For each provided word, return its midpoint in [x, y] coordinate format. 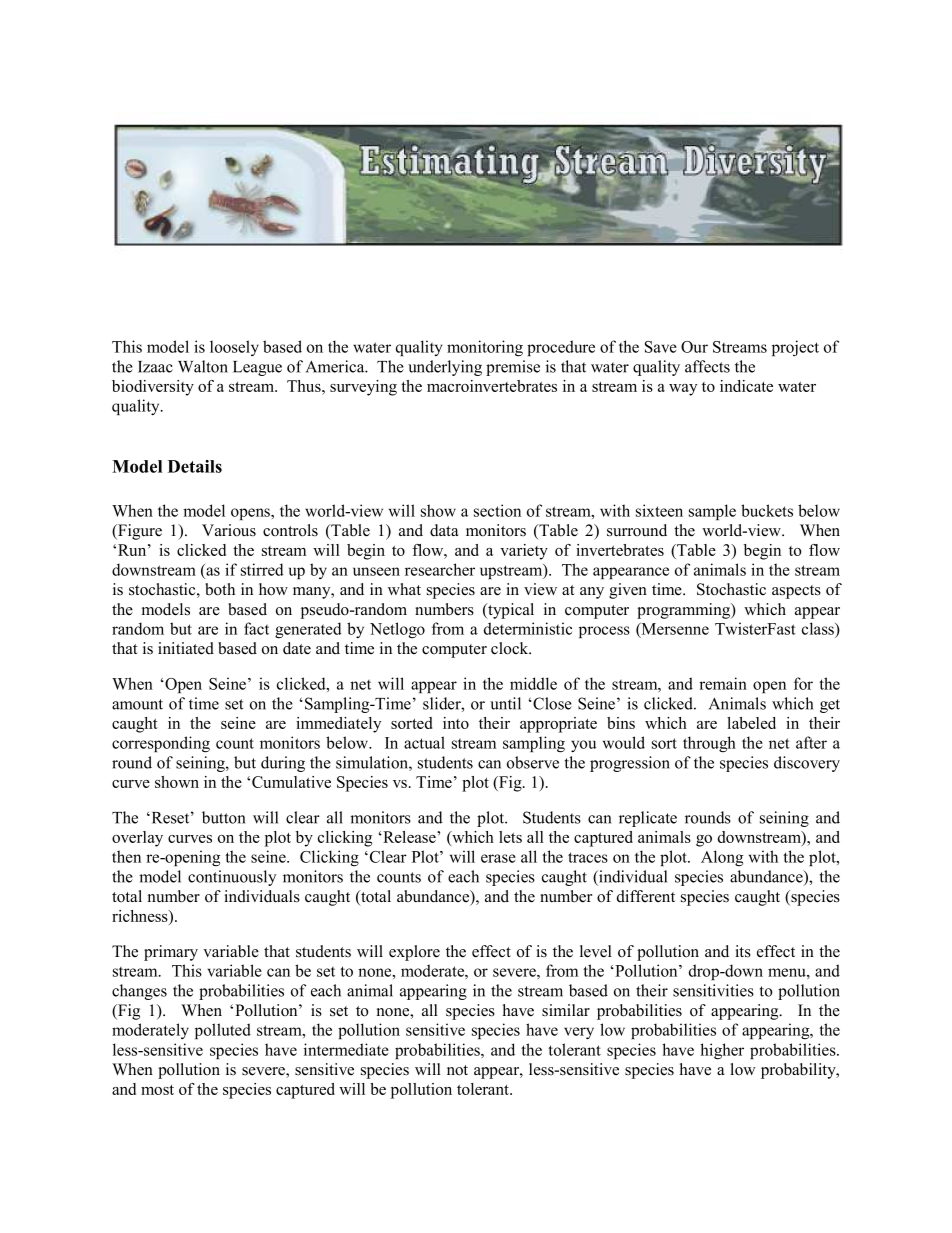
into [456, 723]
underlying [445, 368]
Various [229, 530]
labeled [751, 723]
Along [722, 858]
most [157, 1090]
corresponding [161, 744]
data [444, 530]
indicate [746, 386]
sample [712, 512]
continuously [232, 878]
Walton [203, 366]
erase [498, 858]
